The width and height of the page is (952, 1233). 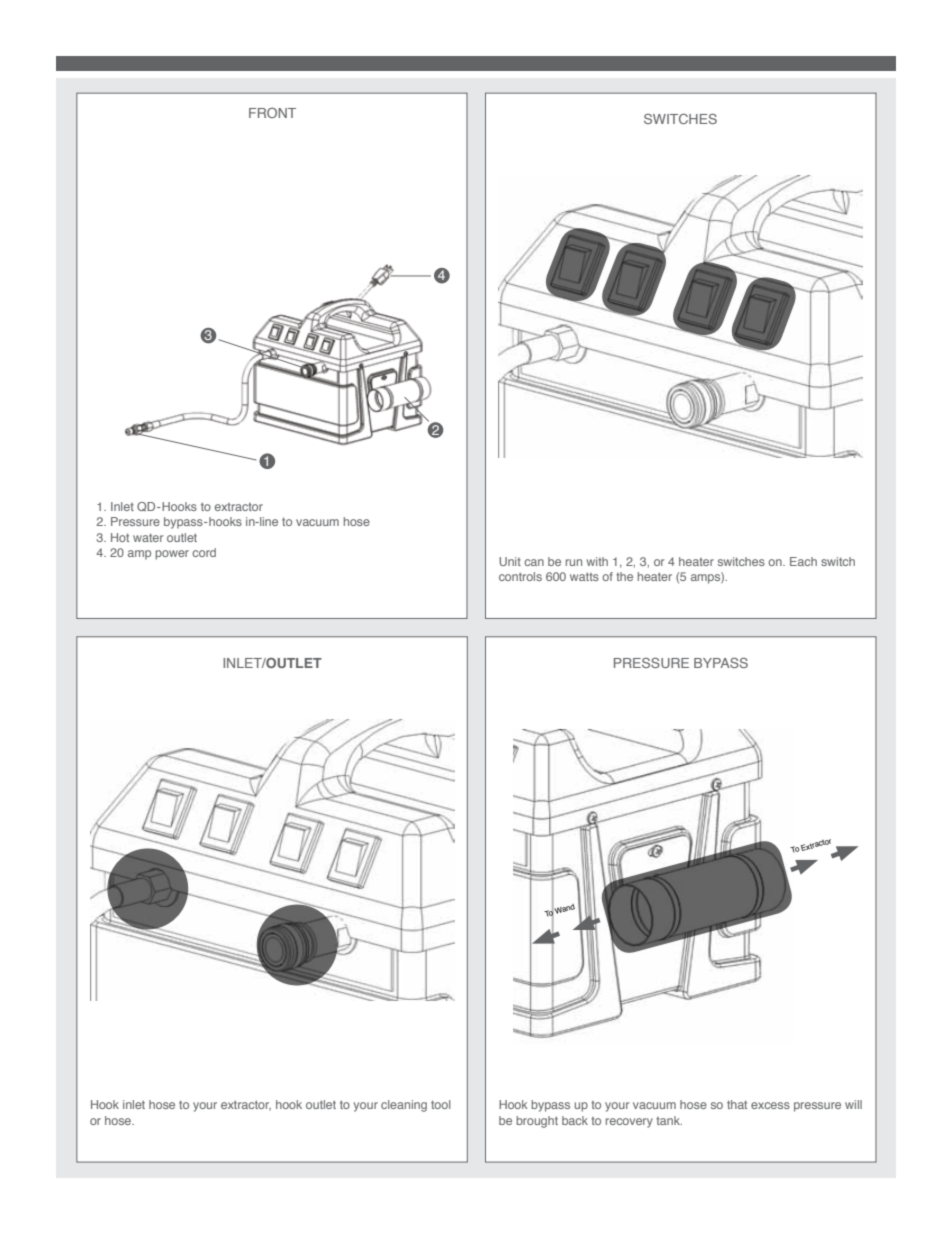 What do you see at coordinates (272, 113) in the page?
I see `FRONT` at bounding box center [272, 113].
